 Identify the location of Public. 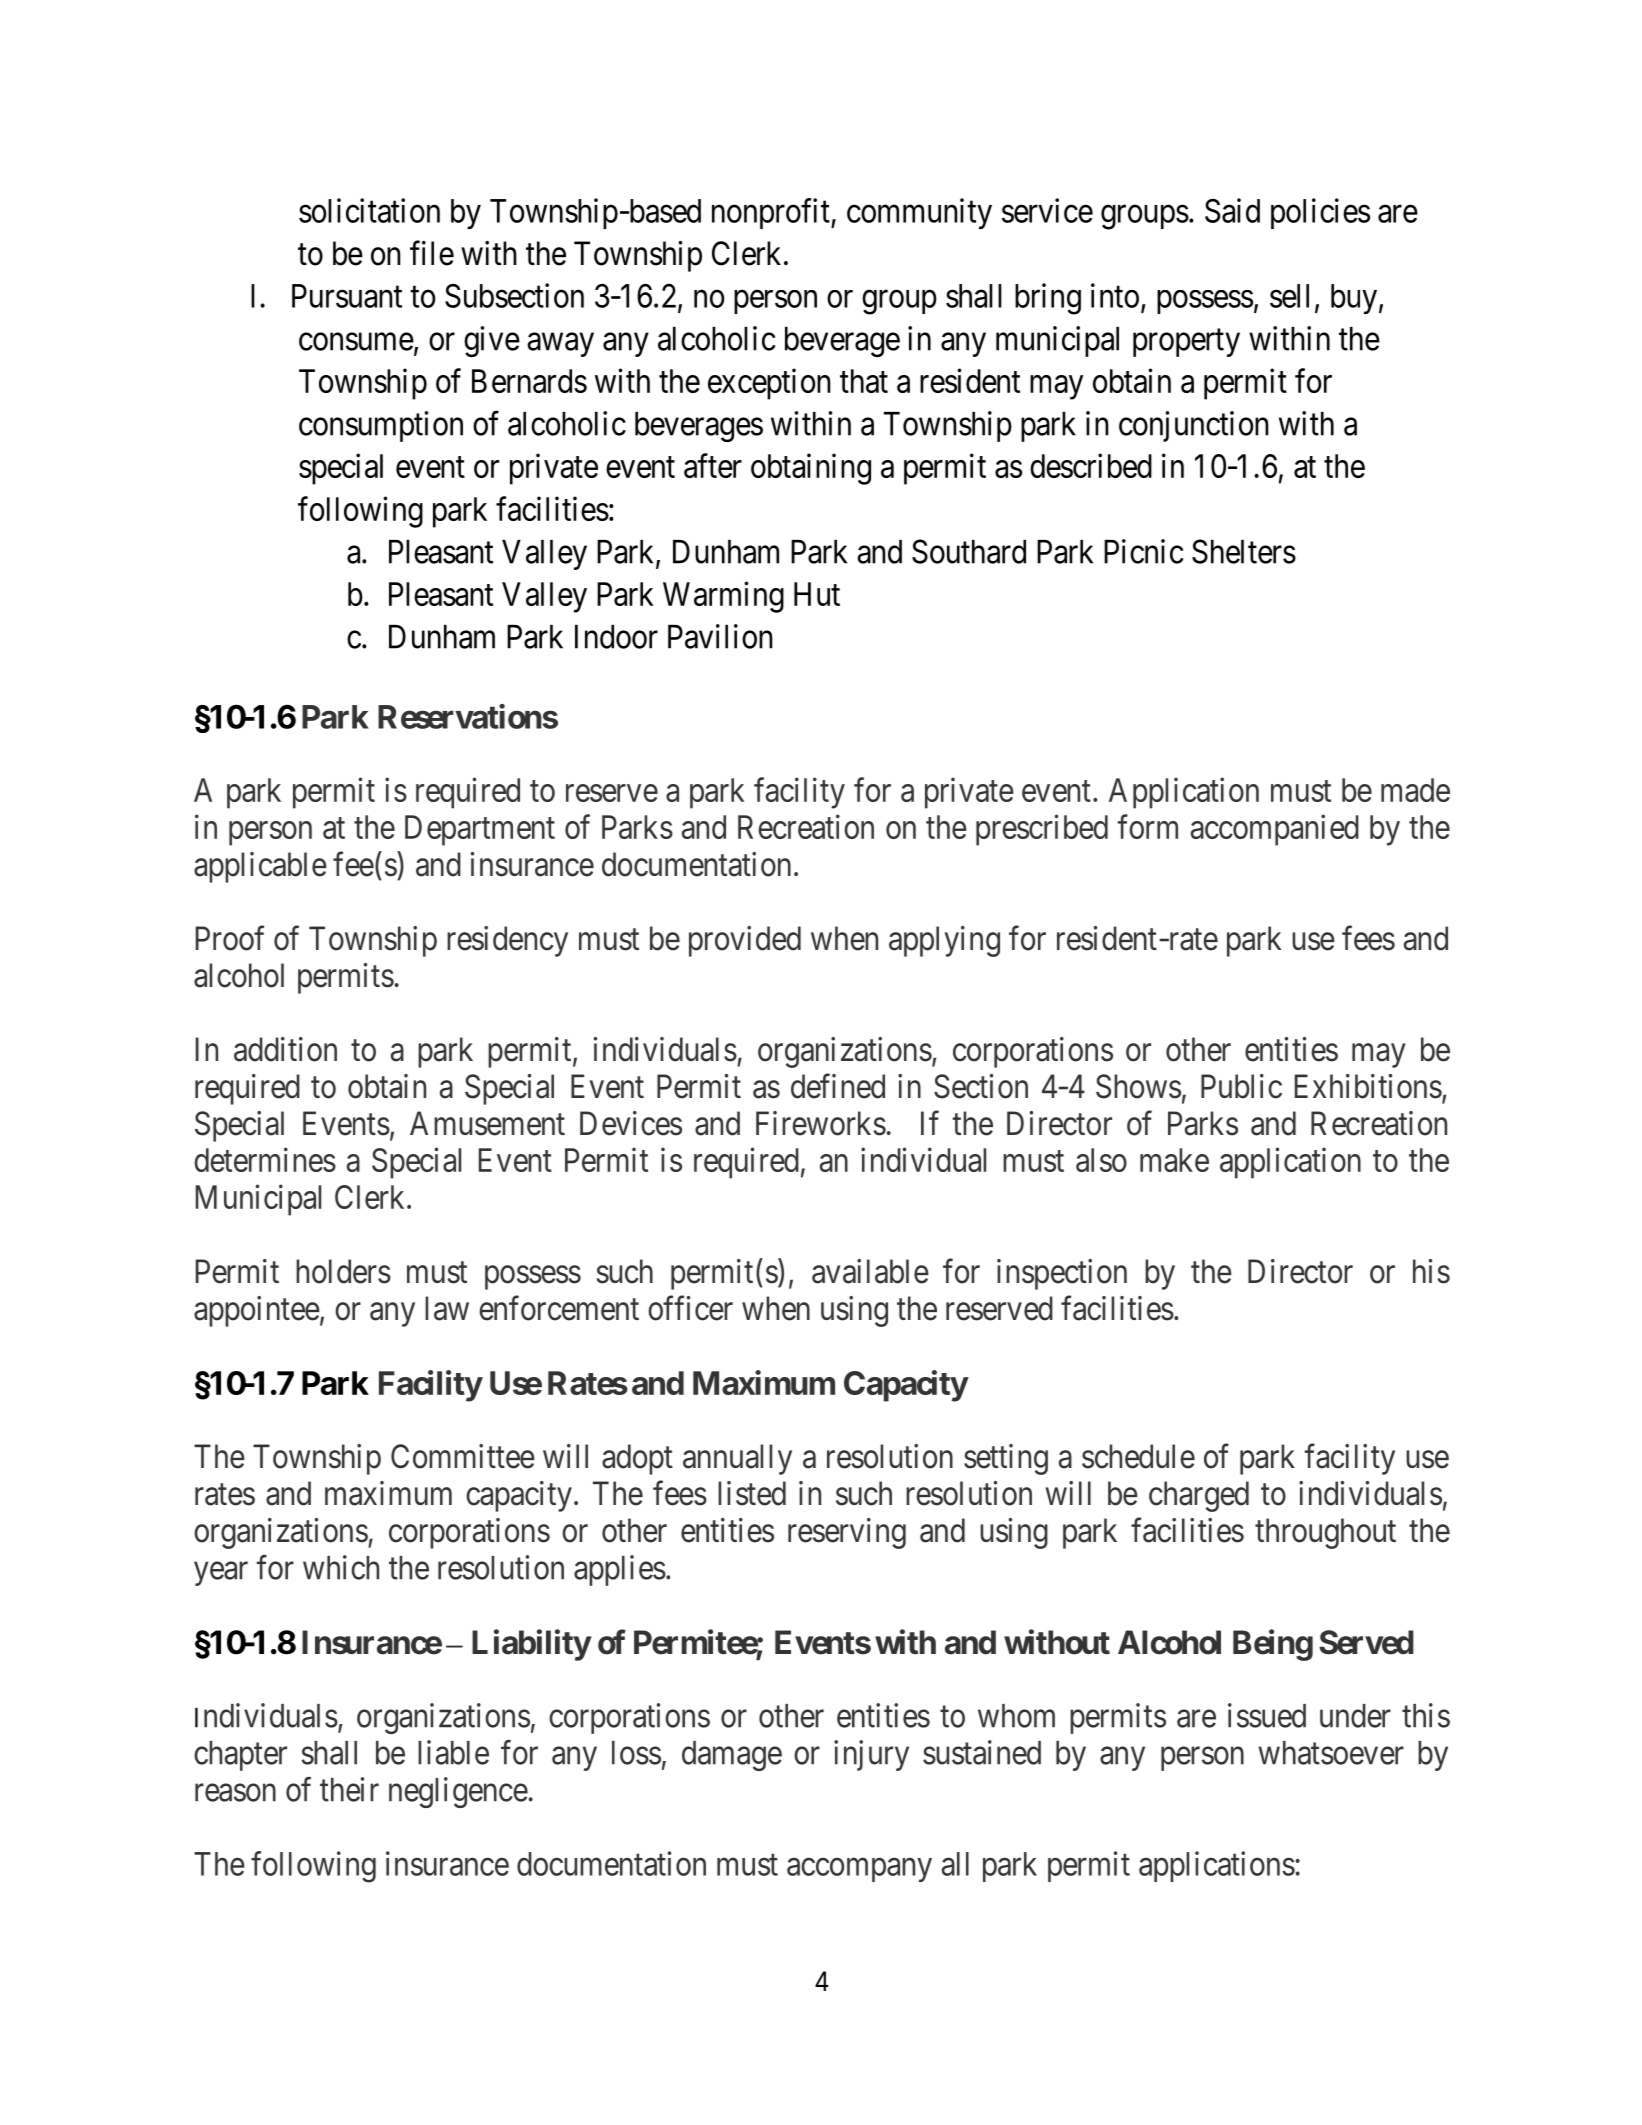
(1241, 1086).
